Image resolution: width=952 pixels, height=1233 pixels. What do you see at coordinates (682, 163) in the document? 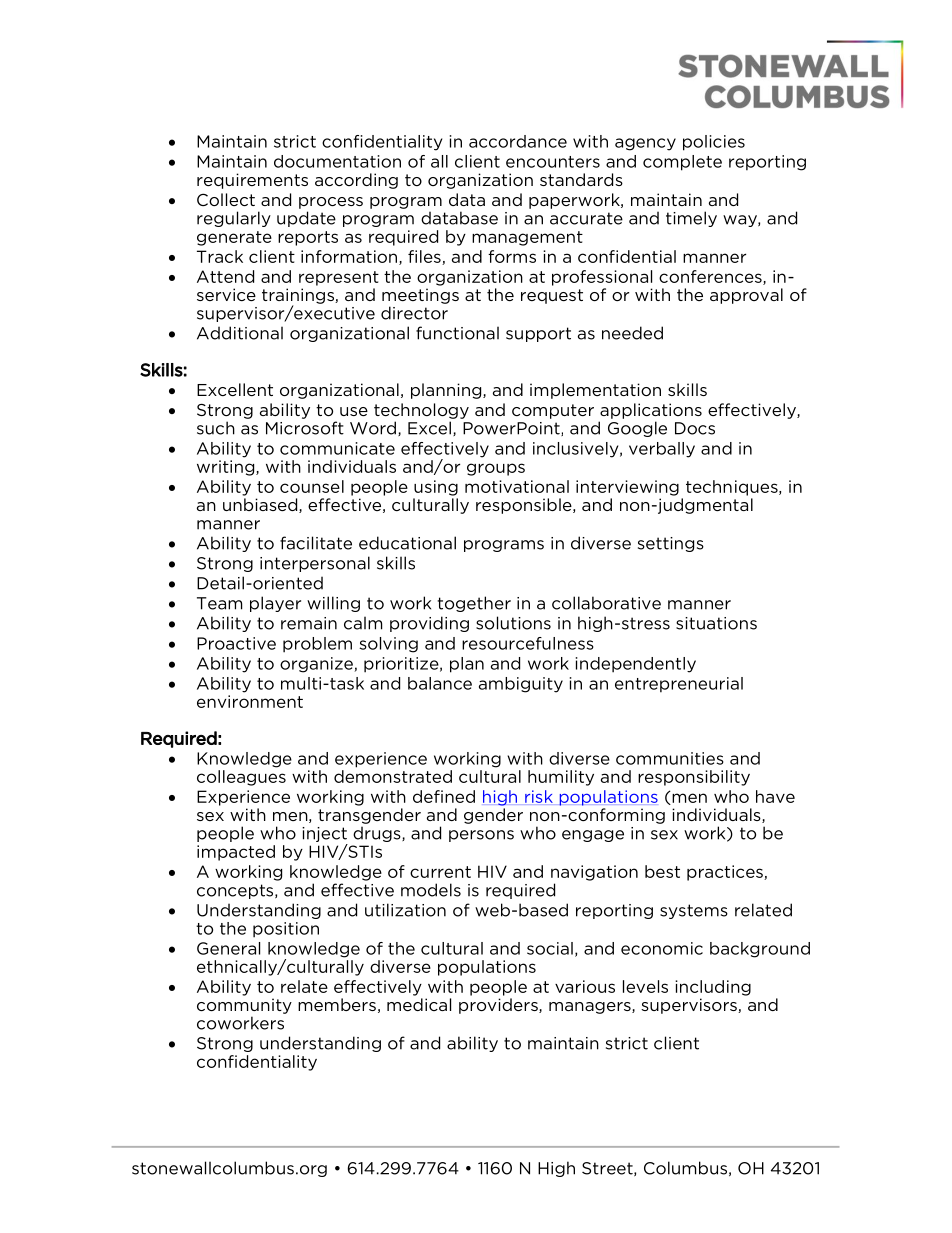
I see `complete` at bounding box center [682, 163].
